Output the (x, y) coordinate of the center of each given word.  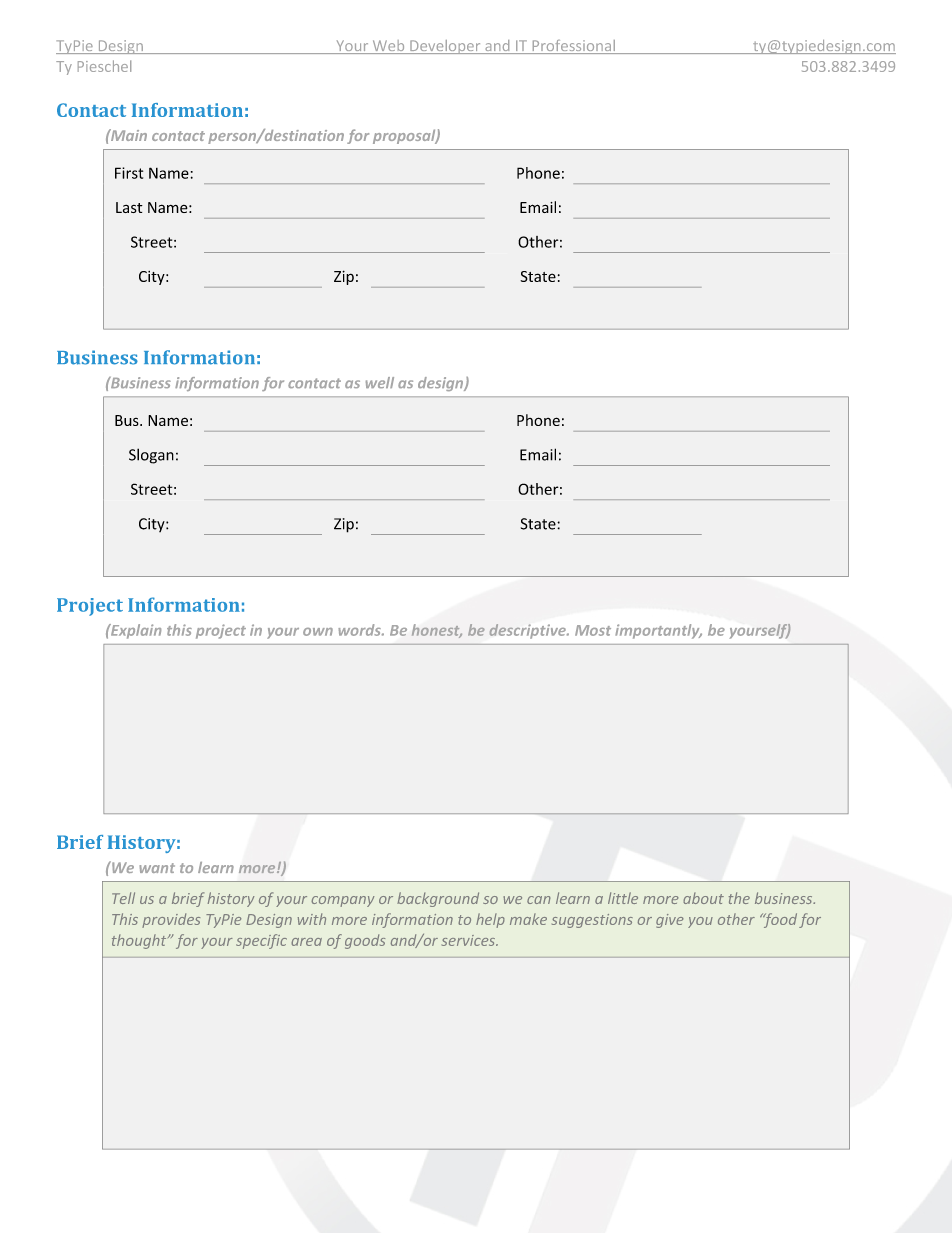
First (129, 173)
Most (593, 630)
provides (171, 920)
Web (388, 47)
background (438, 899)
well (380, 382)
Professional (573, 47)
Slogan (151, 456)
